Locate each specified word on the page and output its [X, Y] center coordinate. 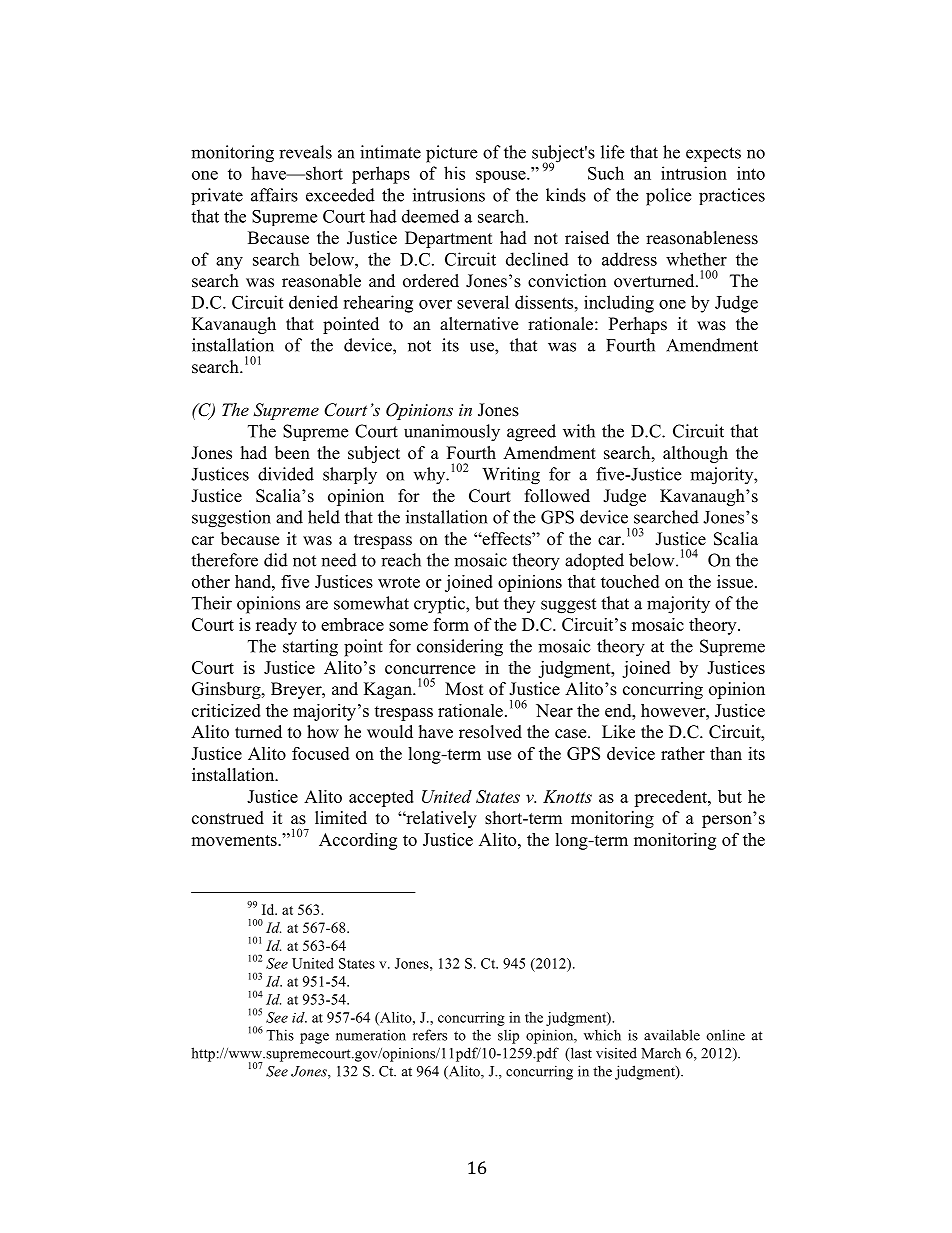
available [672, 1035]
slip [508, 1037]
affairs [274, 195]
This [280, 1035]
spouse [502, 177]
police [668, 197]
